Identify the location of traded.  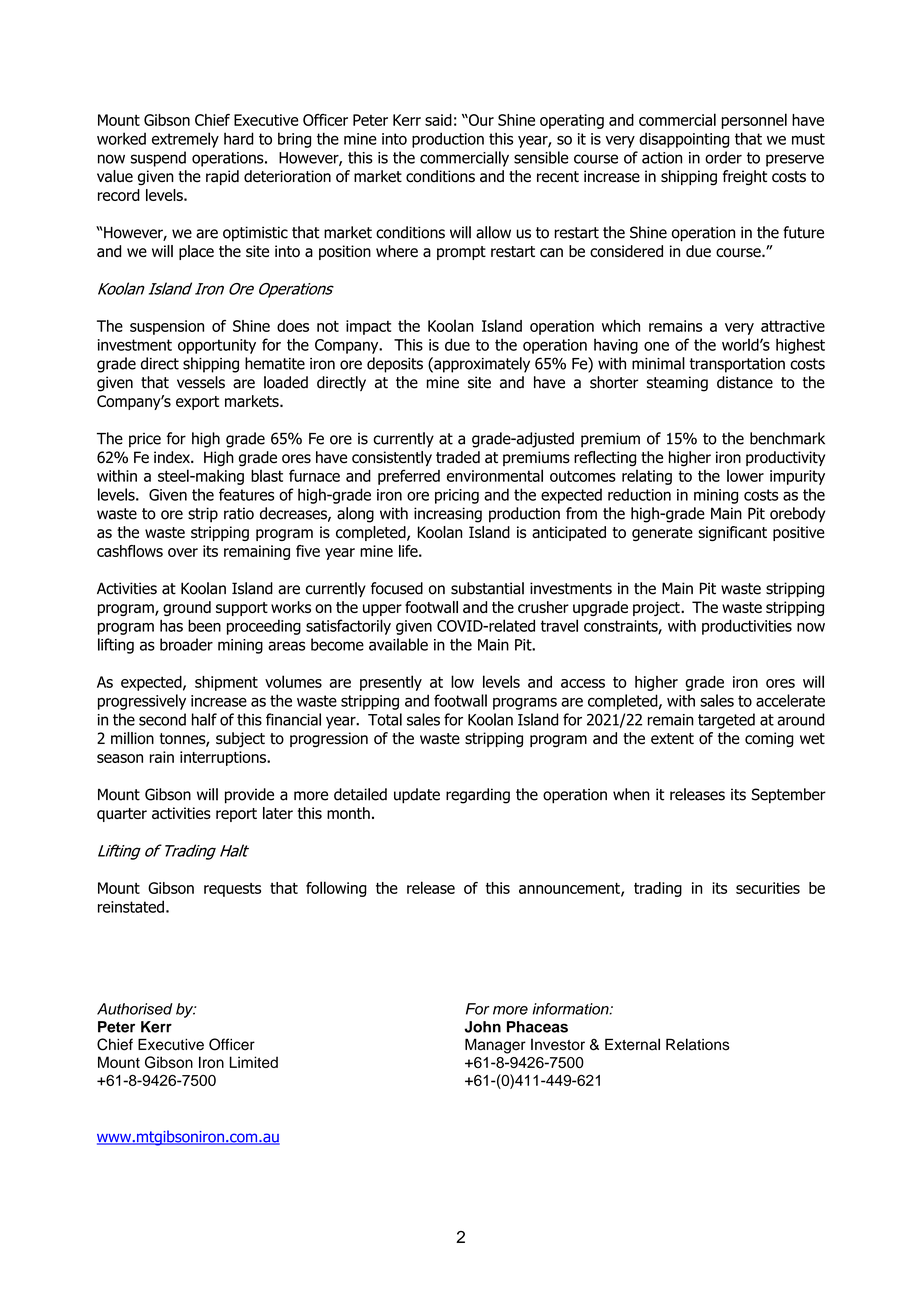
(458, 457).
